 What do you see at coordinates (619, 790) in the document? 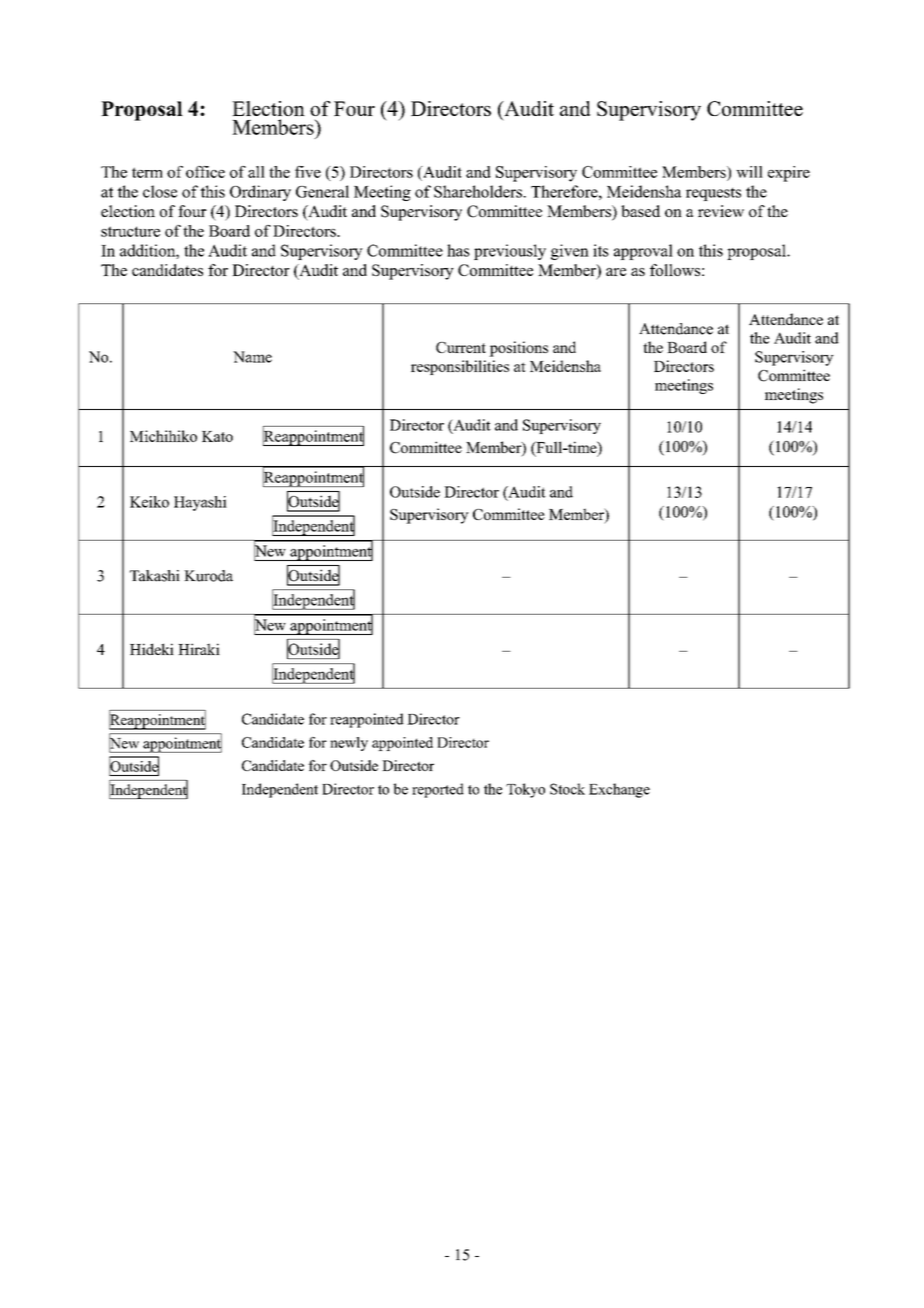
I see `Exchange` at bounding box center [619, 790].
